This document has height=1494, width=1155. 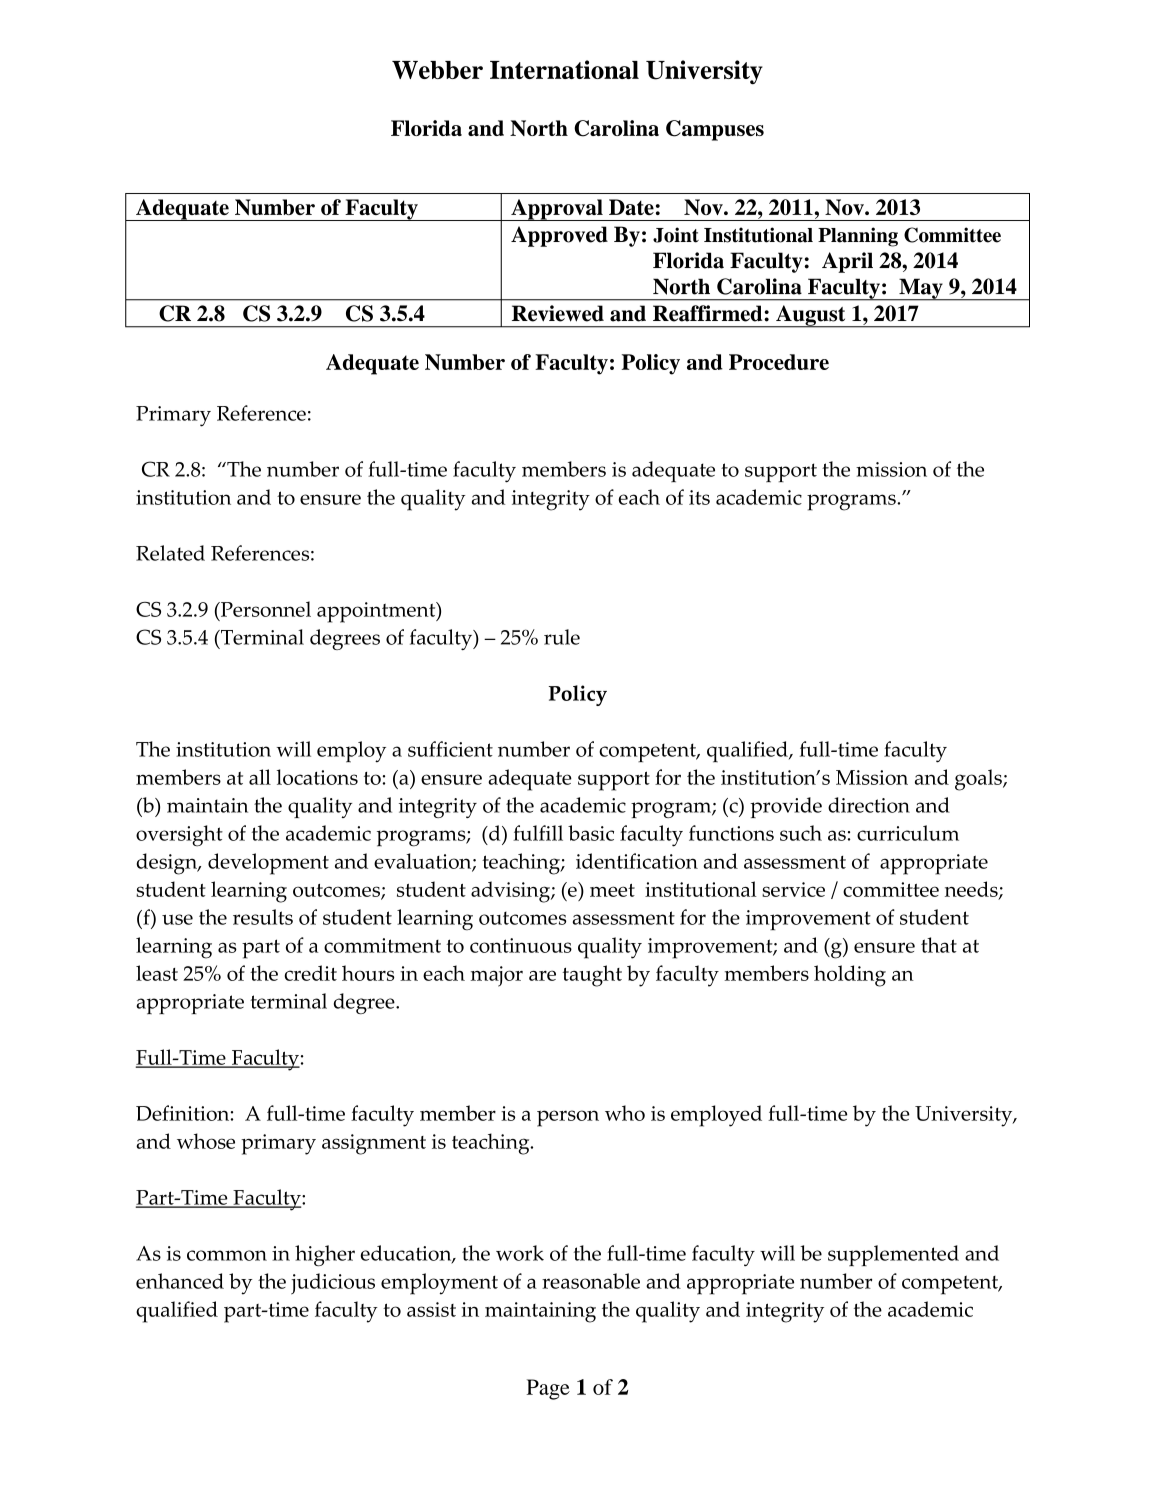 I want to click on Procedure, so click(x=779, y=362).
